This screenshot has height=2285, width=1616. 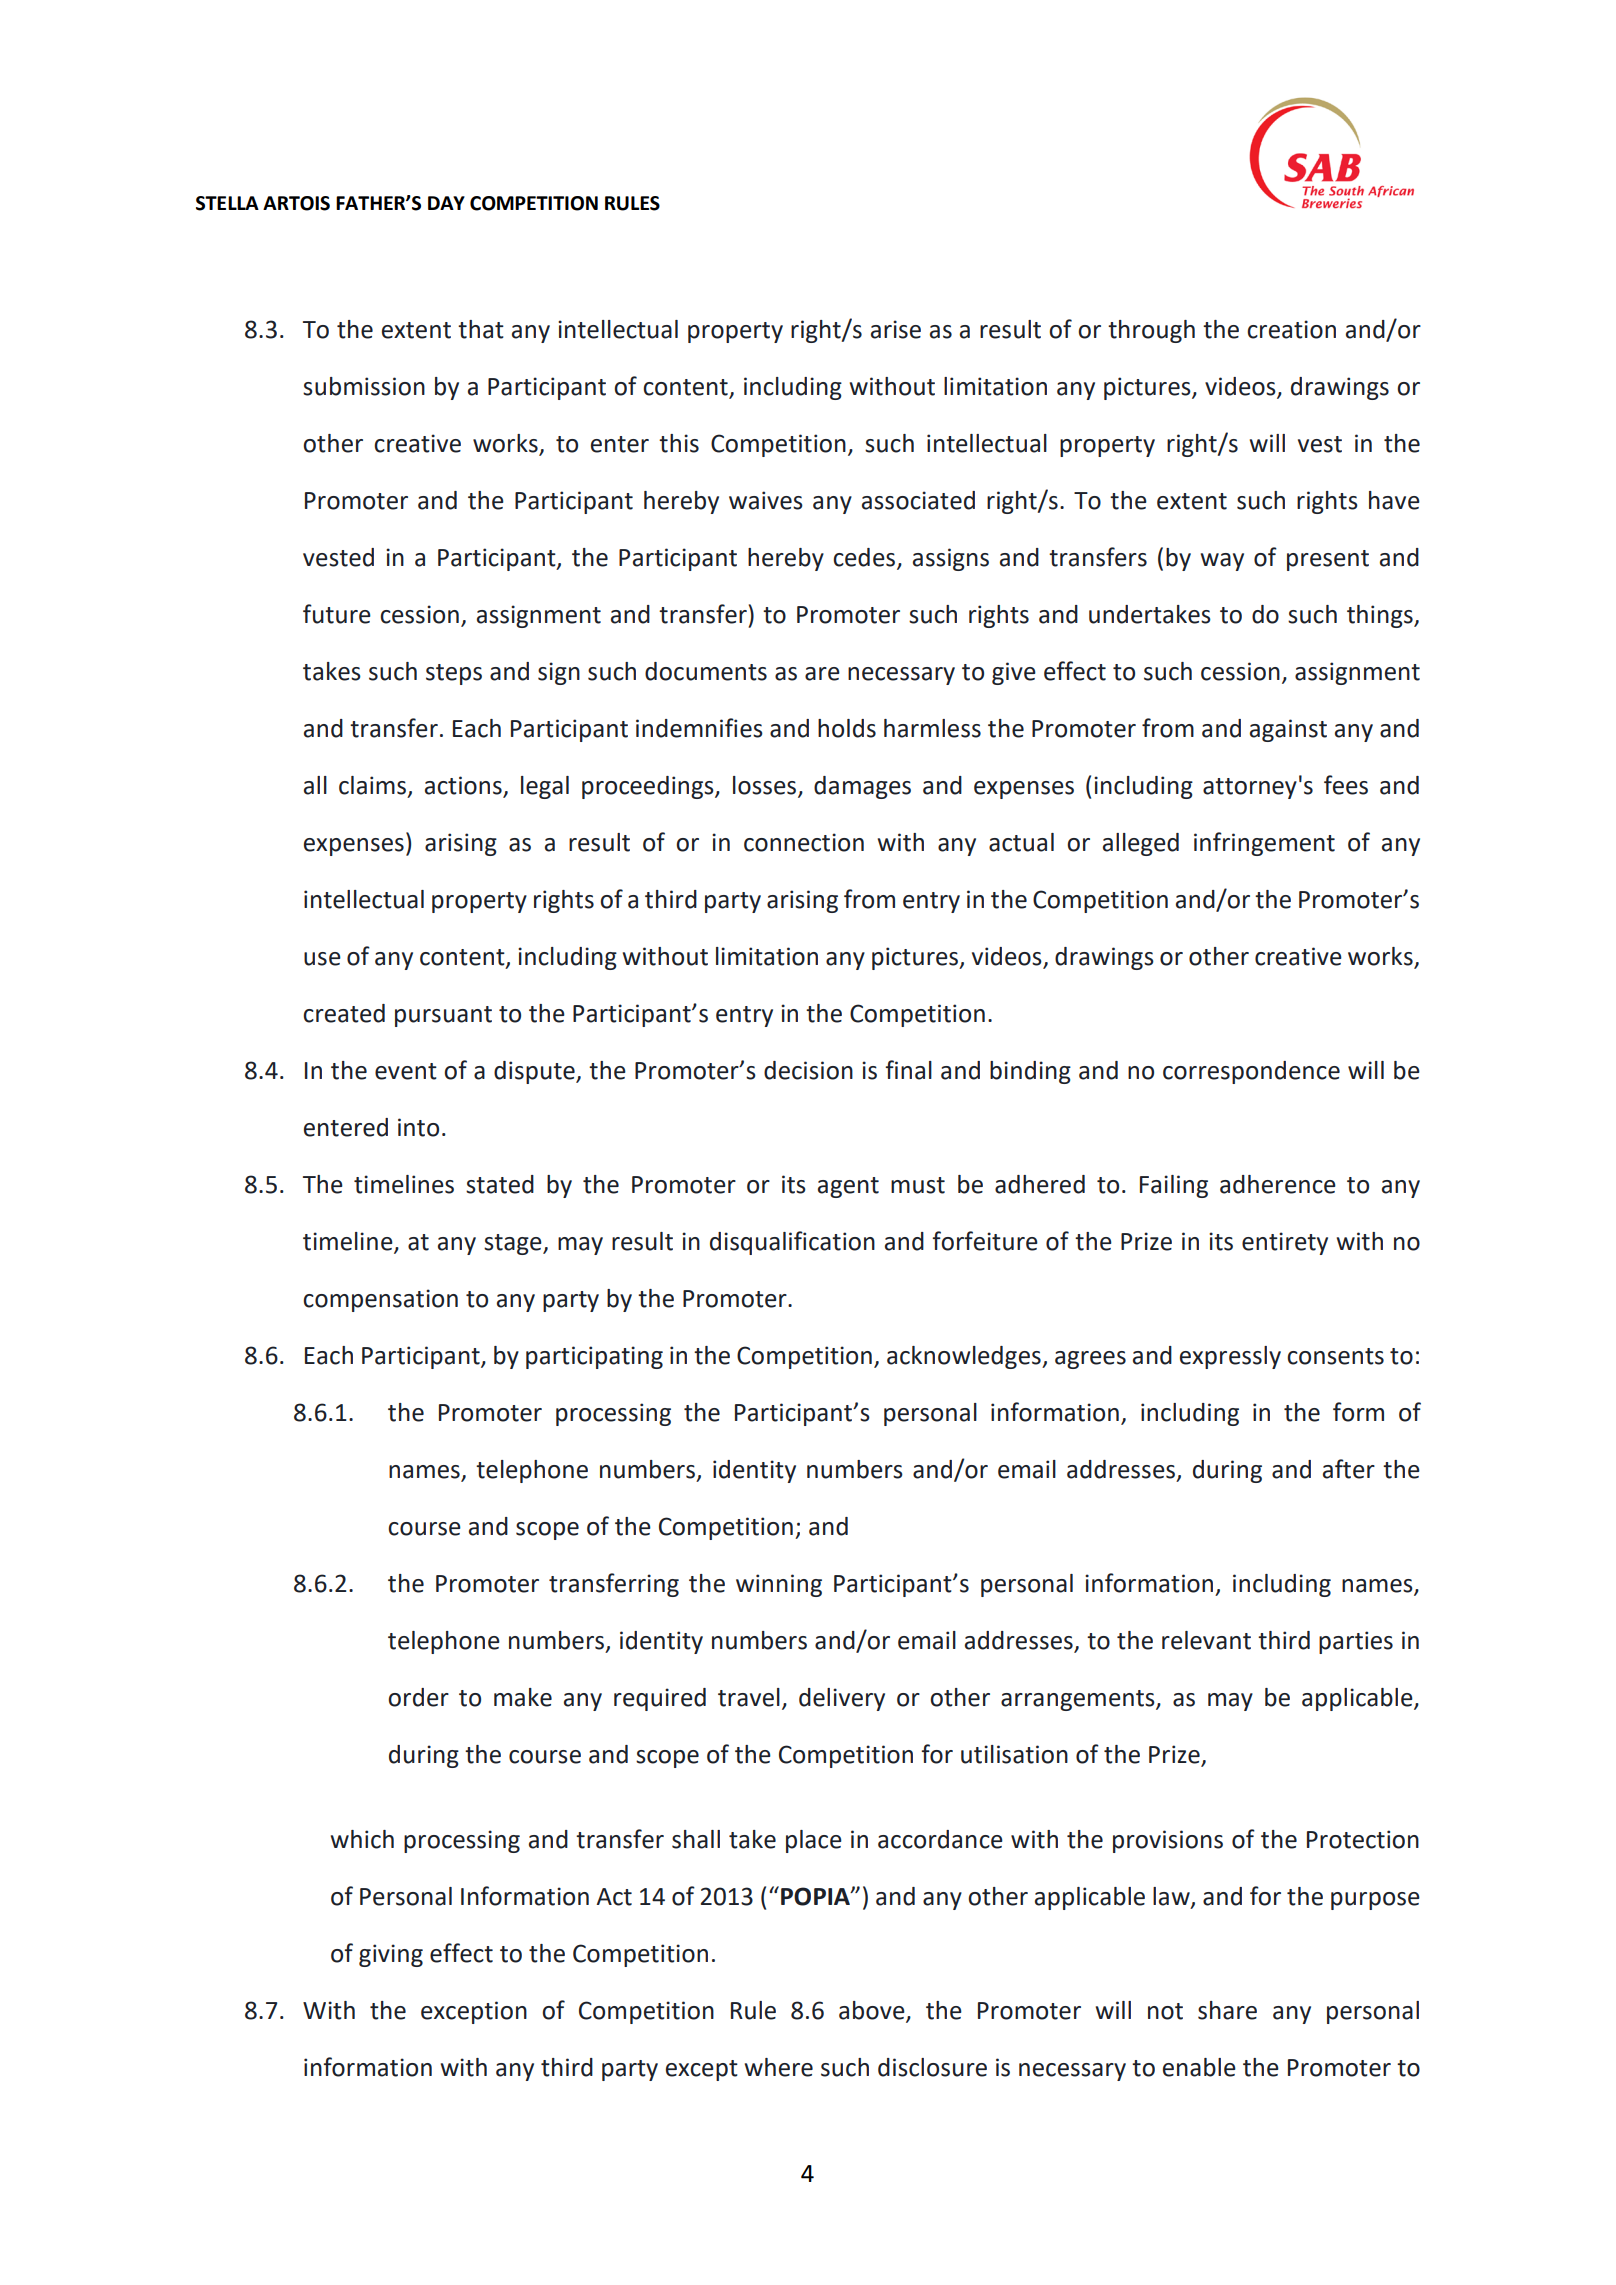 I want to click on arise, so click(x=896, y=329).
